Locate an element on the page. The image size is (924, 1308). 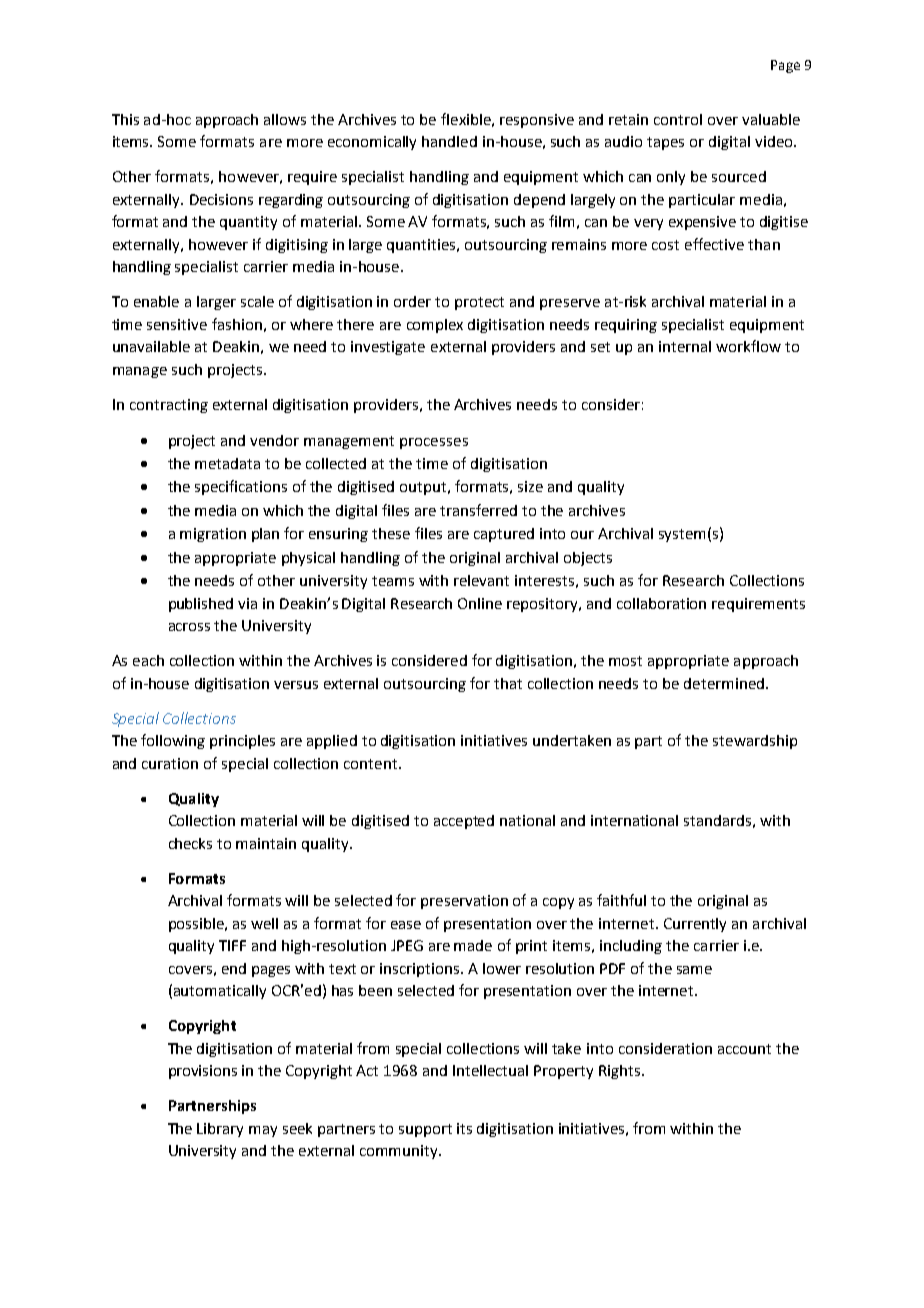
processes is located at coordinates (434, 443).
